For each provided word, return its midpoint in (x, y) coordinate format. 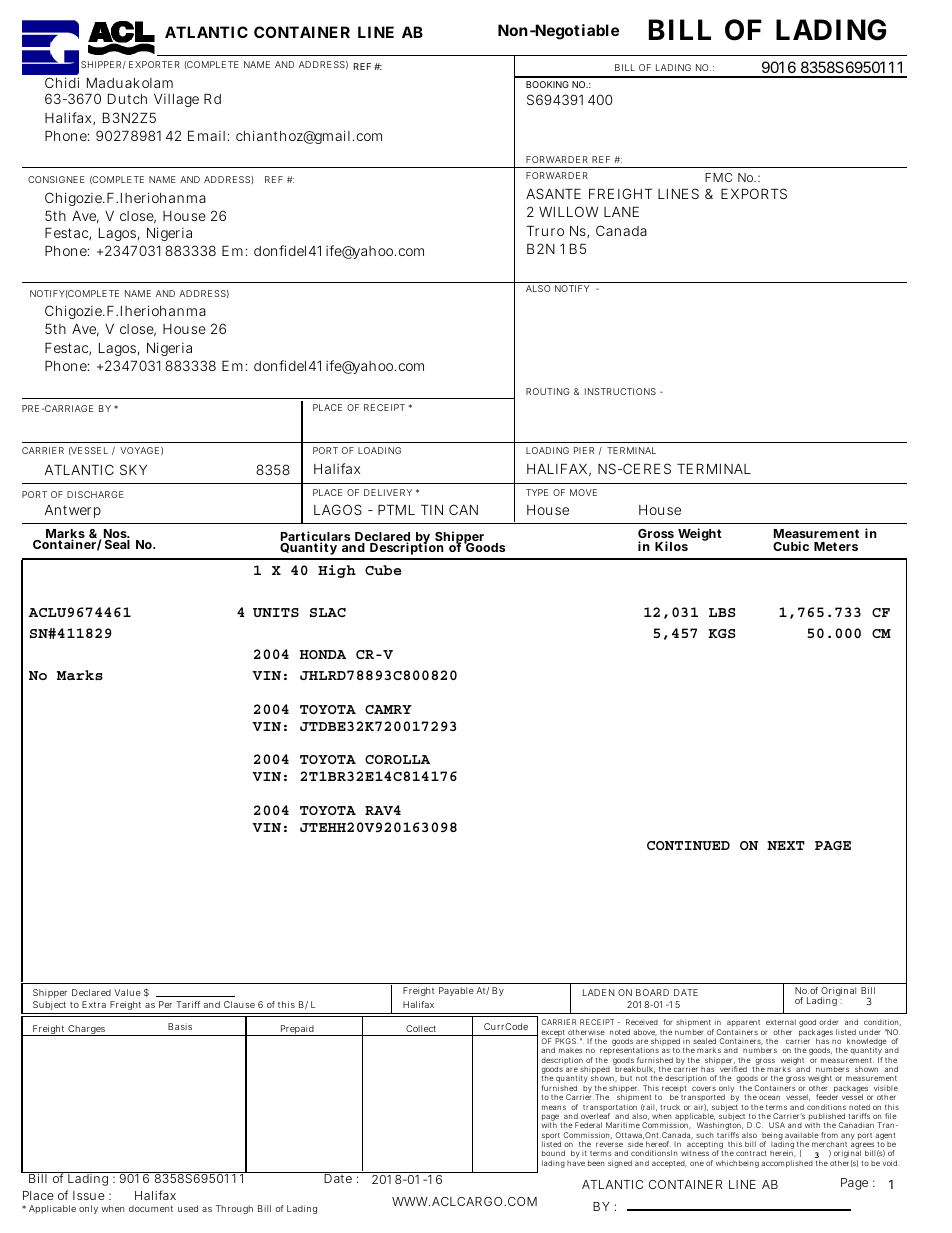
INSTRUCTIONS (620, 391)
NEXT (786, 845)
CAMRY (388, 709)
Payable (456, 991)
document (151, 1208)
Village (176, 100)
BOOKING (547, 84)
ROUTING (548, 391)
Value (127, 992)
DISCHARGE (95, 494)
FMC (718, 177)
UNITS (276, 612)
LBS (722, 612)
